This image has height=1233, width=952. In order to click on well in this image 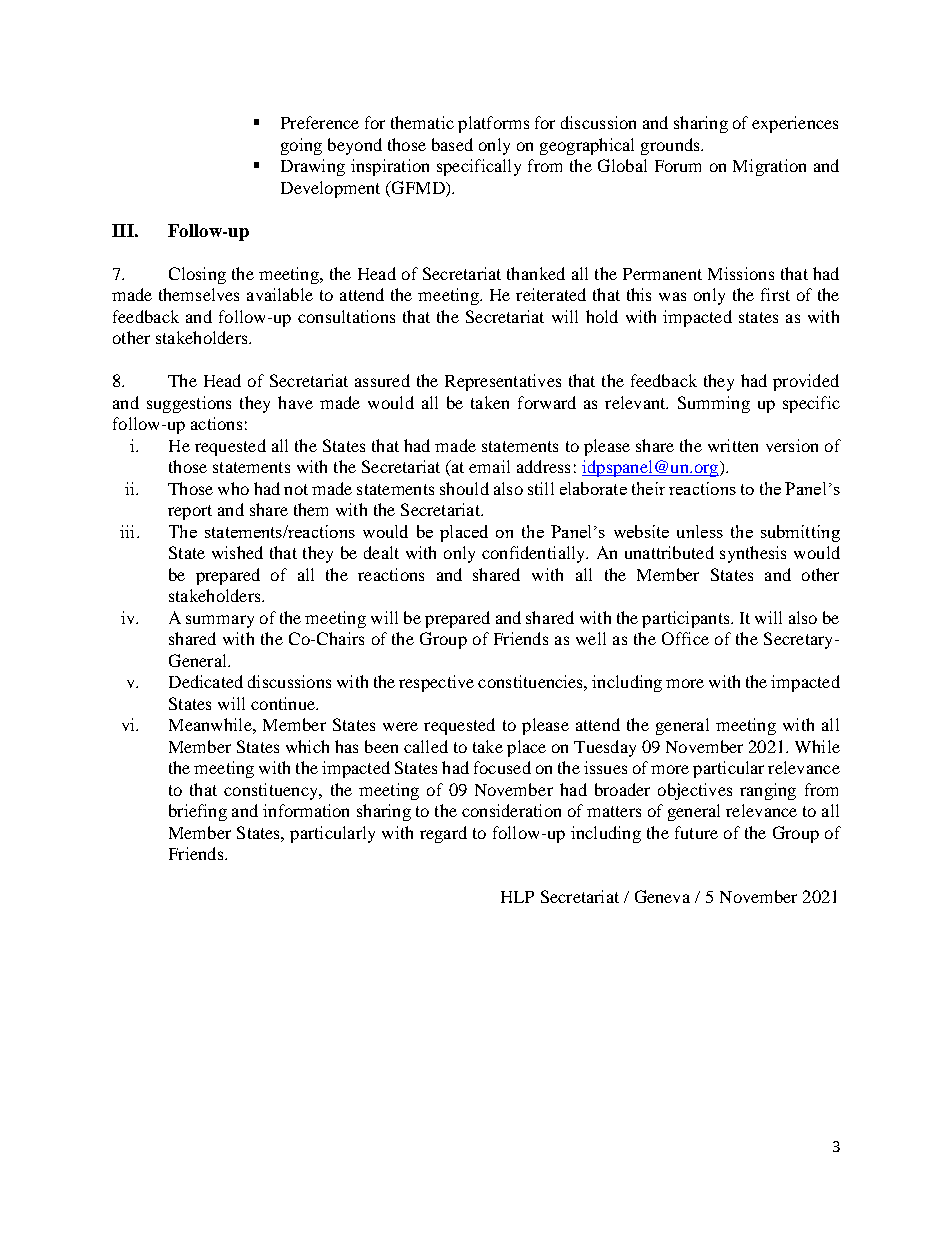, I will do `click(591, 638)`.
